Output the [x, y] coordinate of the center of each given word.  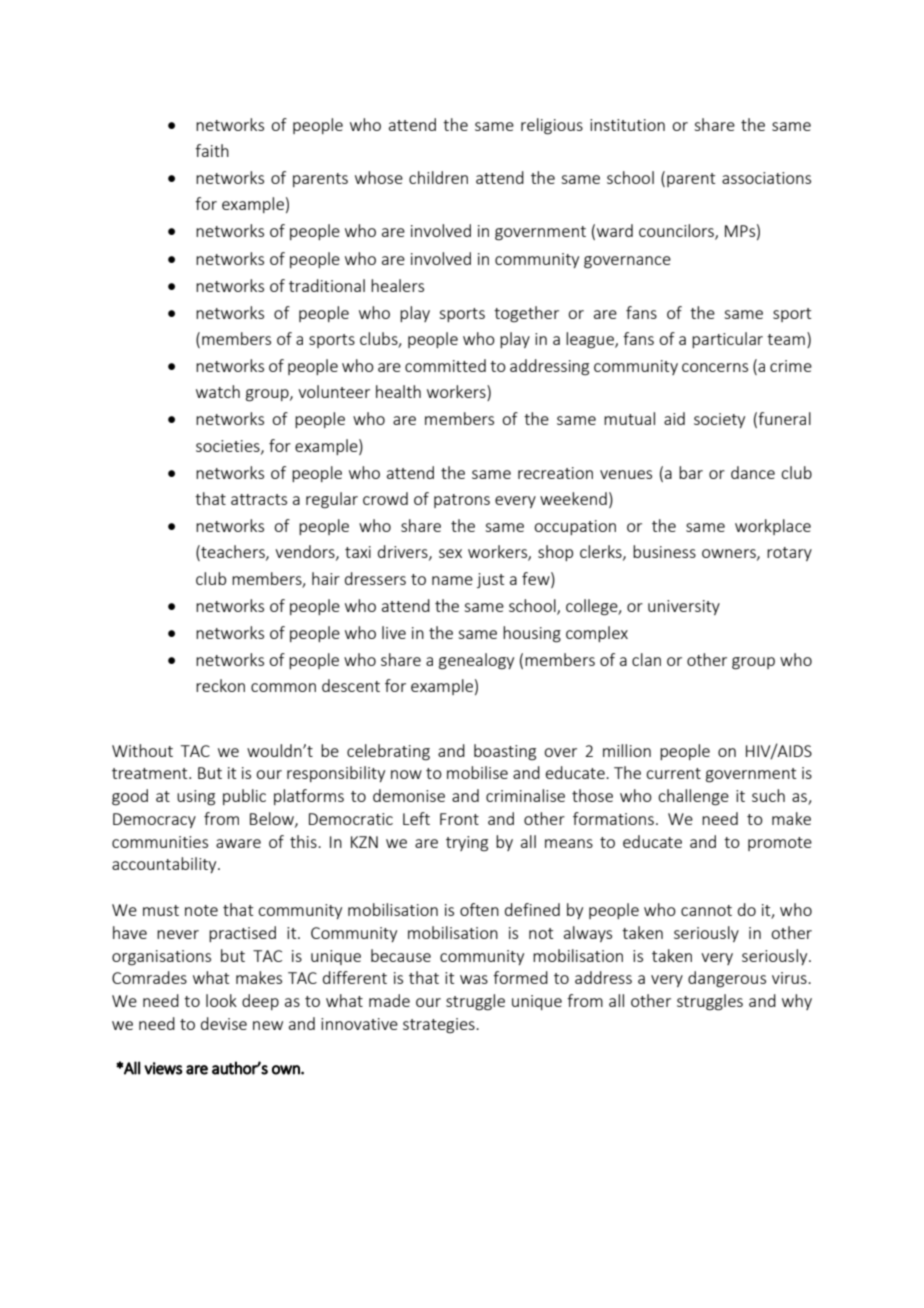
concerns [715, 367]
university [684, 607]
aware [238, 843]
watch [218, 391]
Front [459, 819]
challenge [693, 797]
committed [445, 365]
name [452, 580]
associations [766, 178]
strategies [440, 1026]
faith [212, 150]
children [438, 177]
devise [224, 1023]
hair [326, 578]
